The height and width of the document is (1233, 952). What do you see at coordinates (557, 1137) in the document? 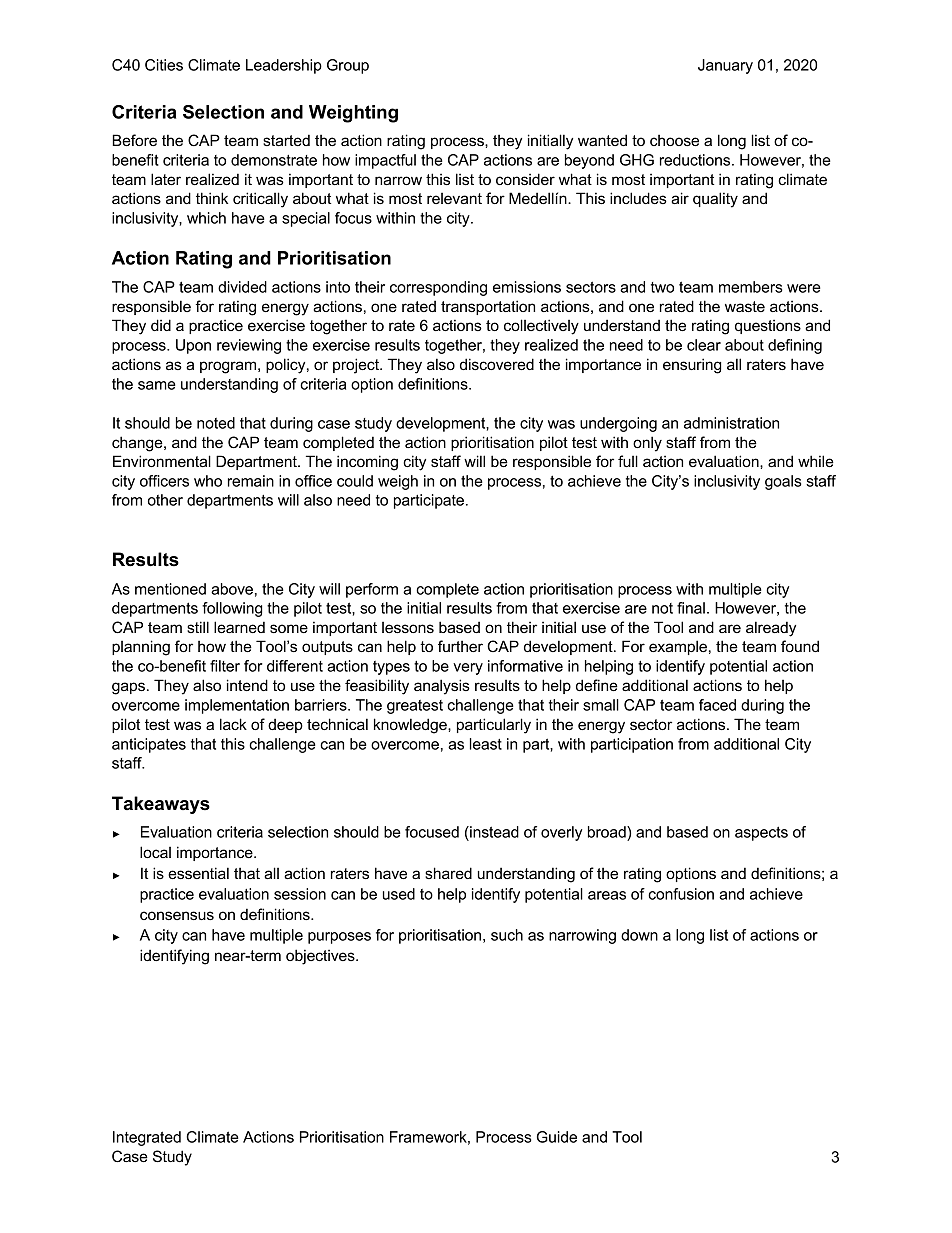
I see `Guide` at bounding box center [557, 1137].
